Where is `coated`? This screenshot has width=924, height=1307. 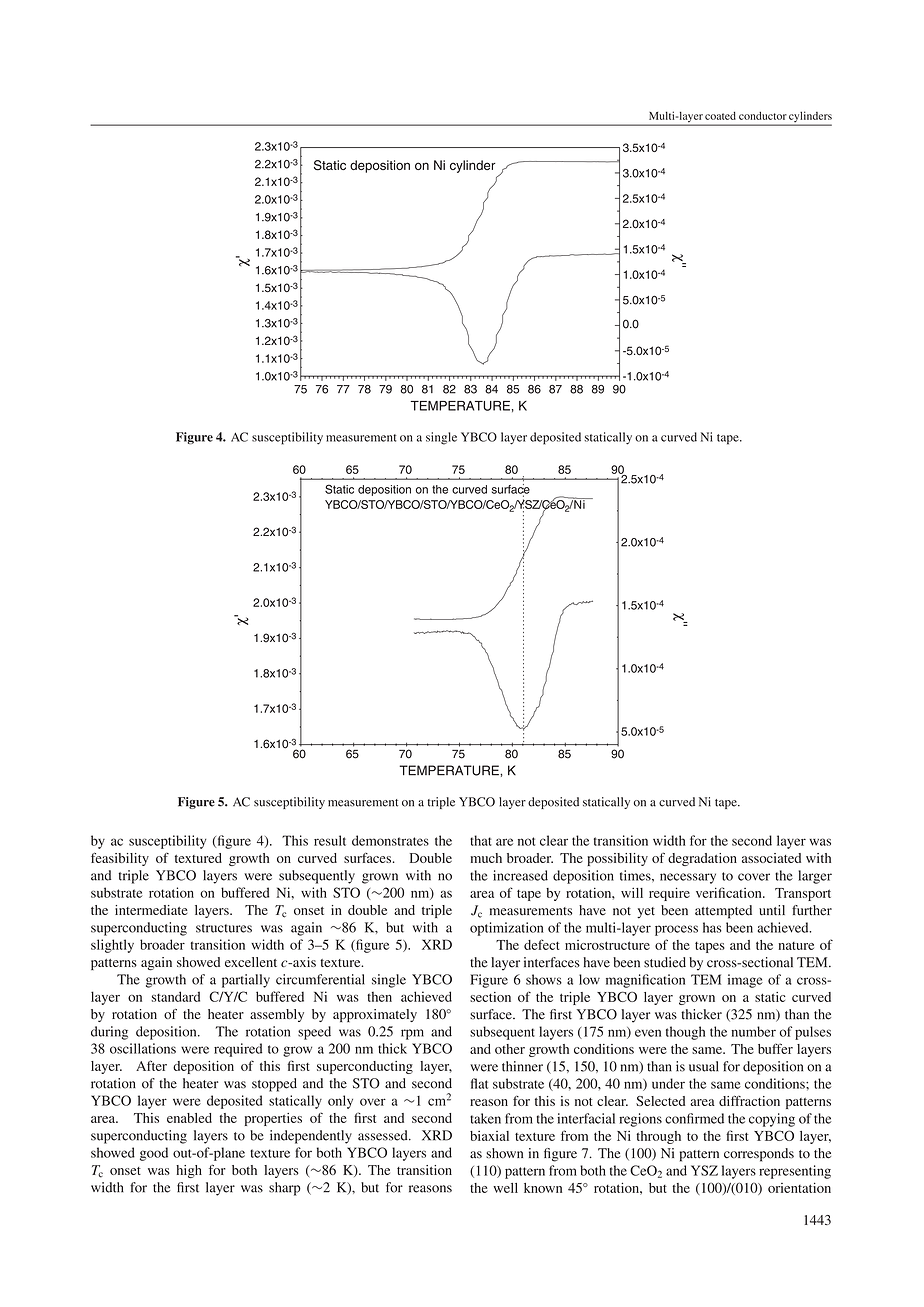 coated is located at coordinates (720, 115).
